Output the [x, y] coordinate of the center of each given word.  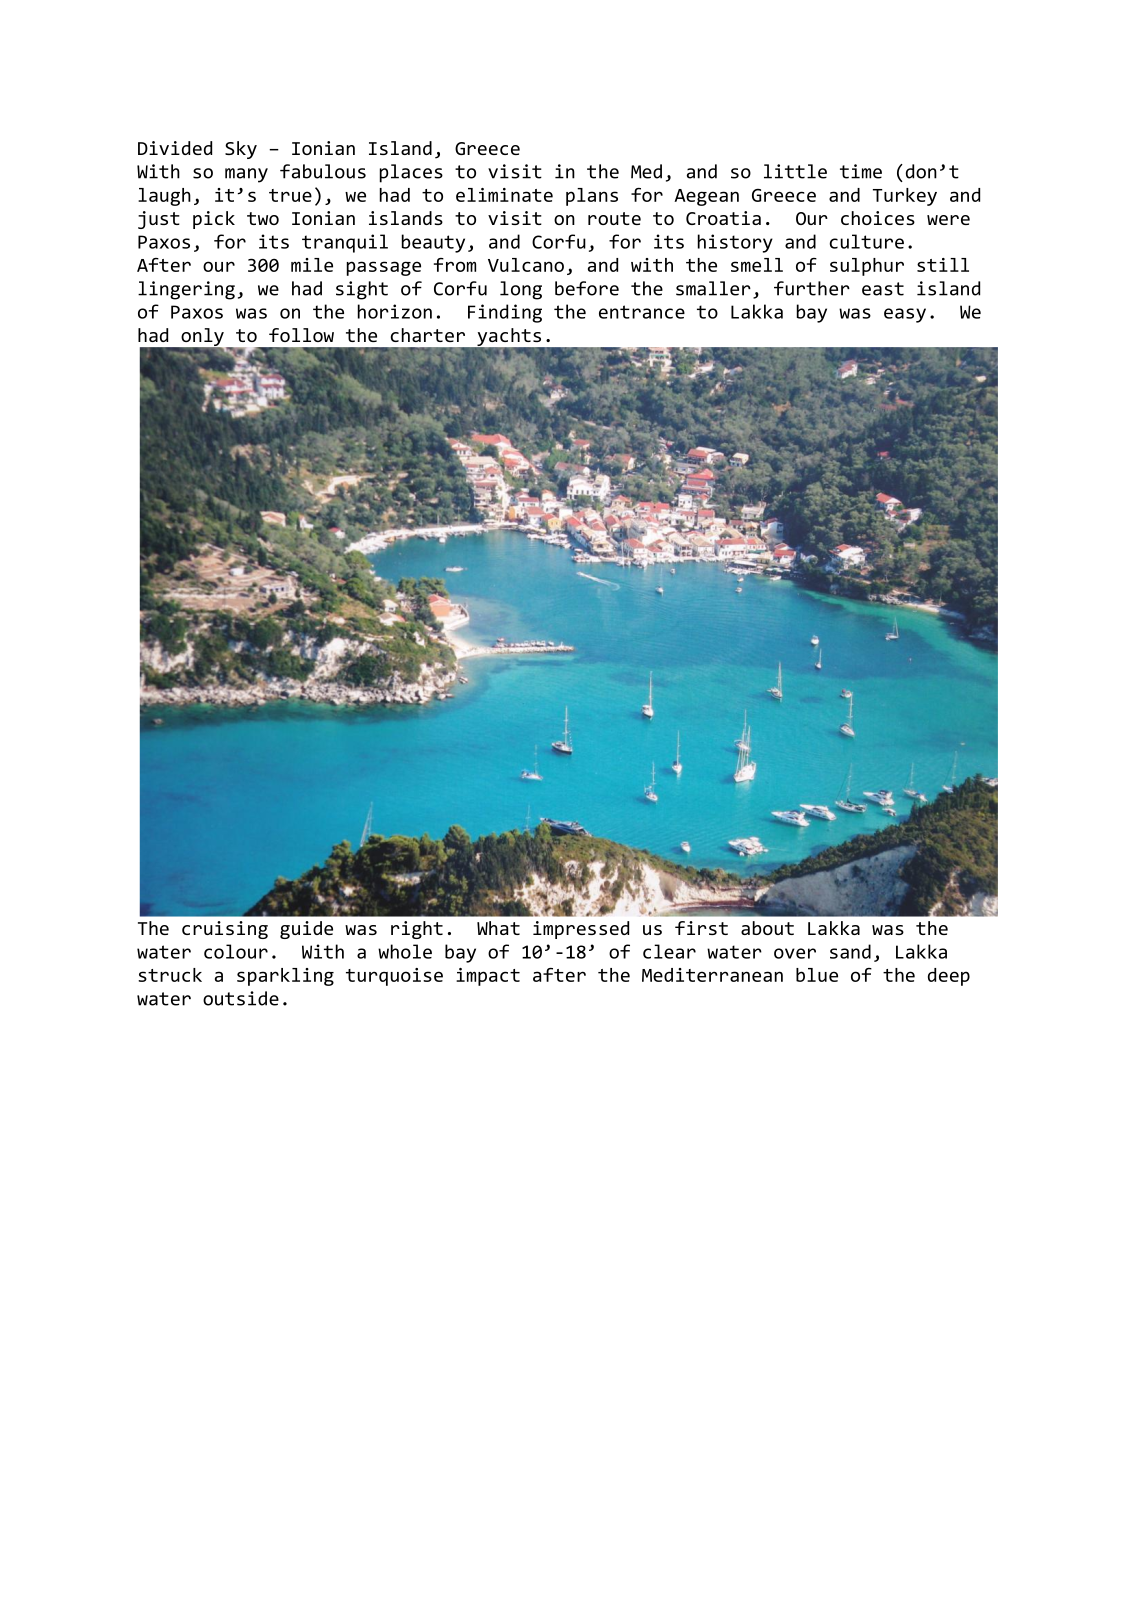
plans [592, 197]
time [861, 171]
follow [301, 335]
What [498, 928]
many [246, 175]
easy [905, 315]
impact [488, 977]
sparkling [285, 977]
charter [428, 335]
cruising [225, 930]
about [767, 928]
